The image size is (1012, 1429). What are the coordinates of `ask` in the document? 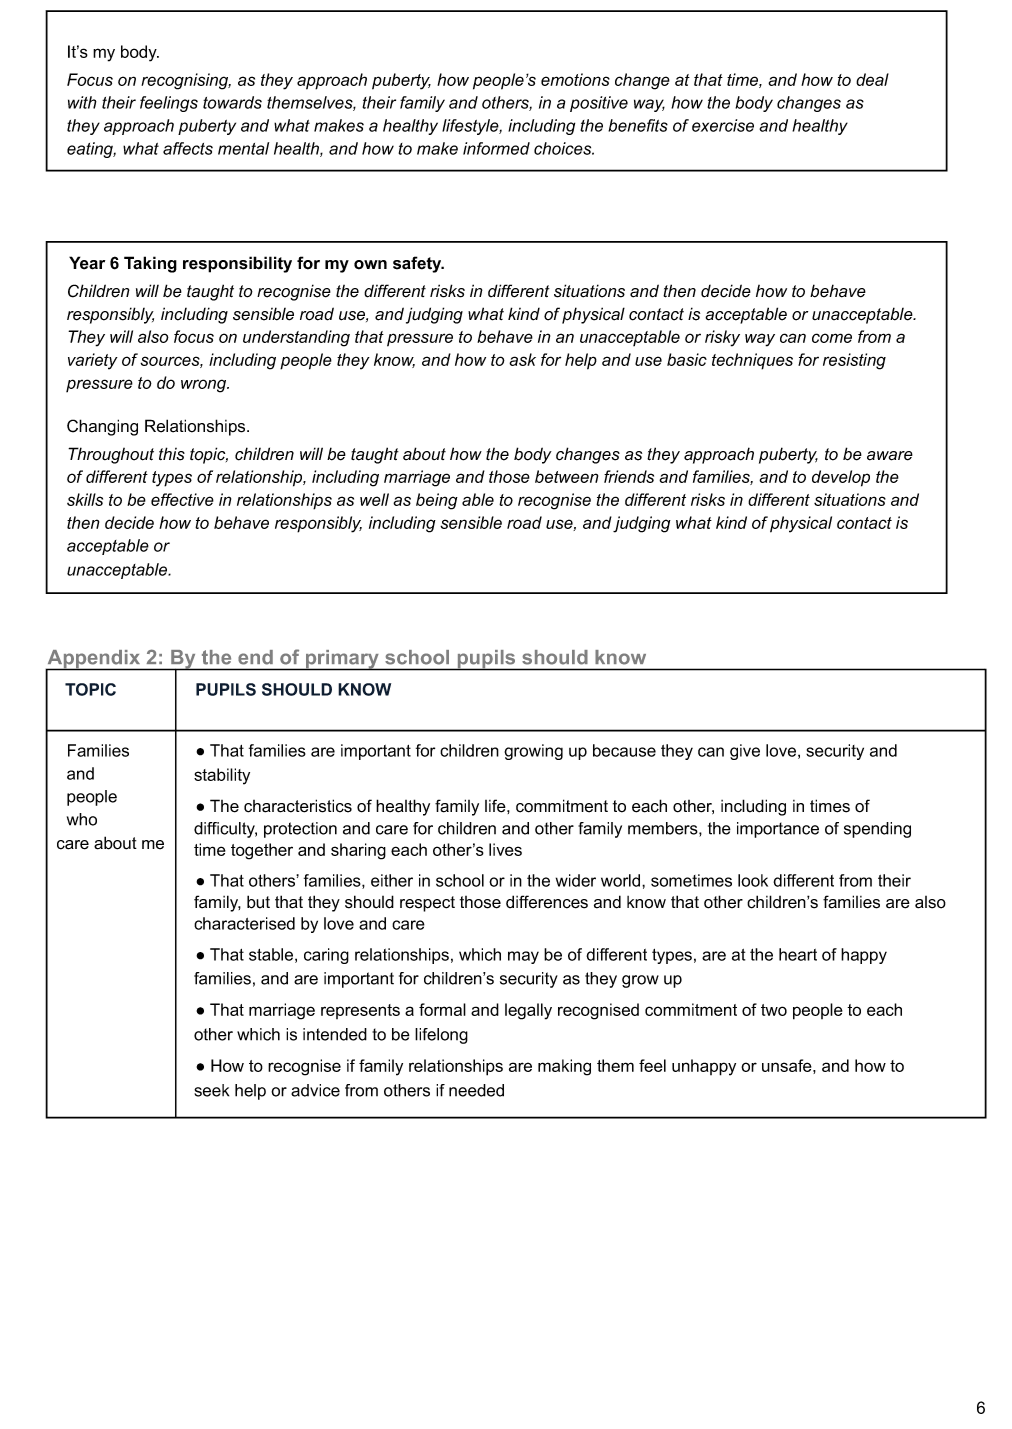 It's located at (522, 359).
